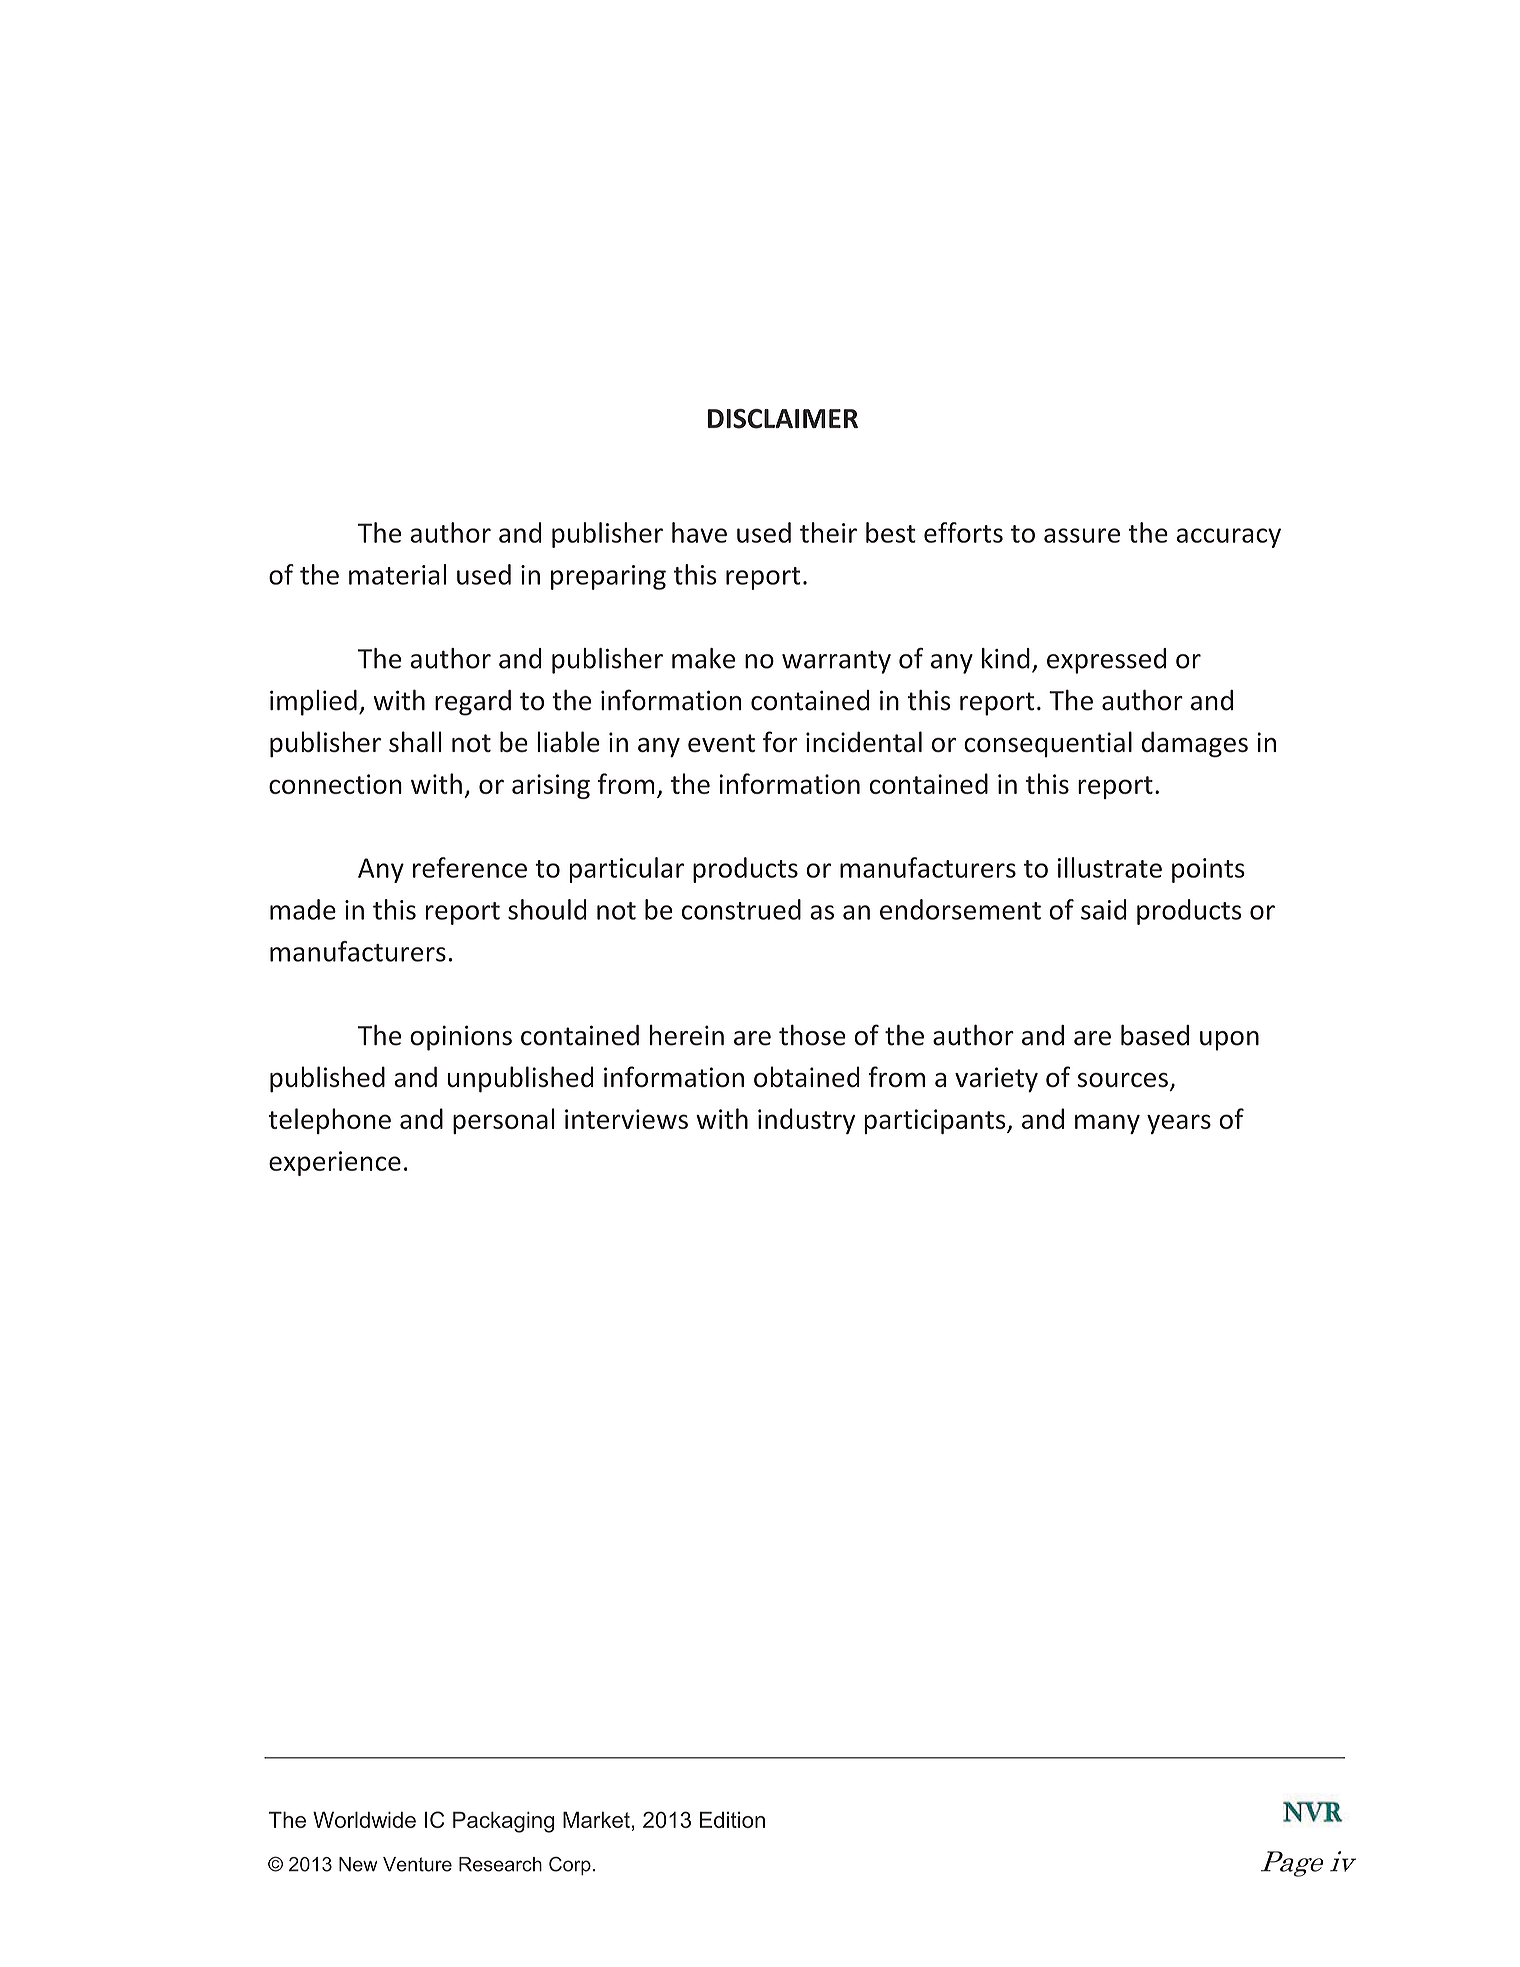 The width and height of the screenshot is (1520, 1967). What do you see at coordinates (417, 1864) in the screenshot?
I see `Venture` at bounding box center [417, 1864].
